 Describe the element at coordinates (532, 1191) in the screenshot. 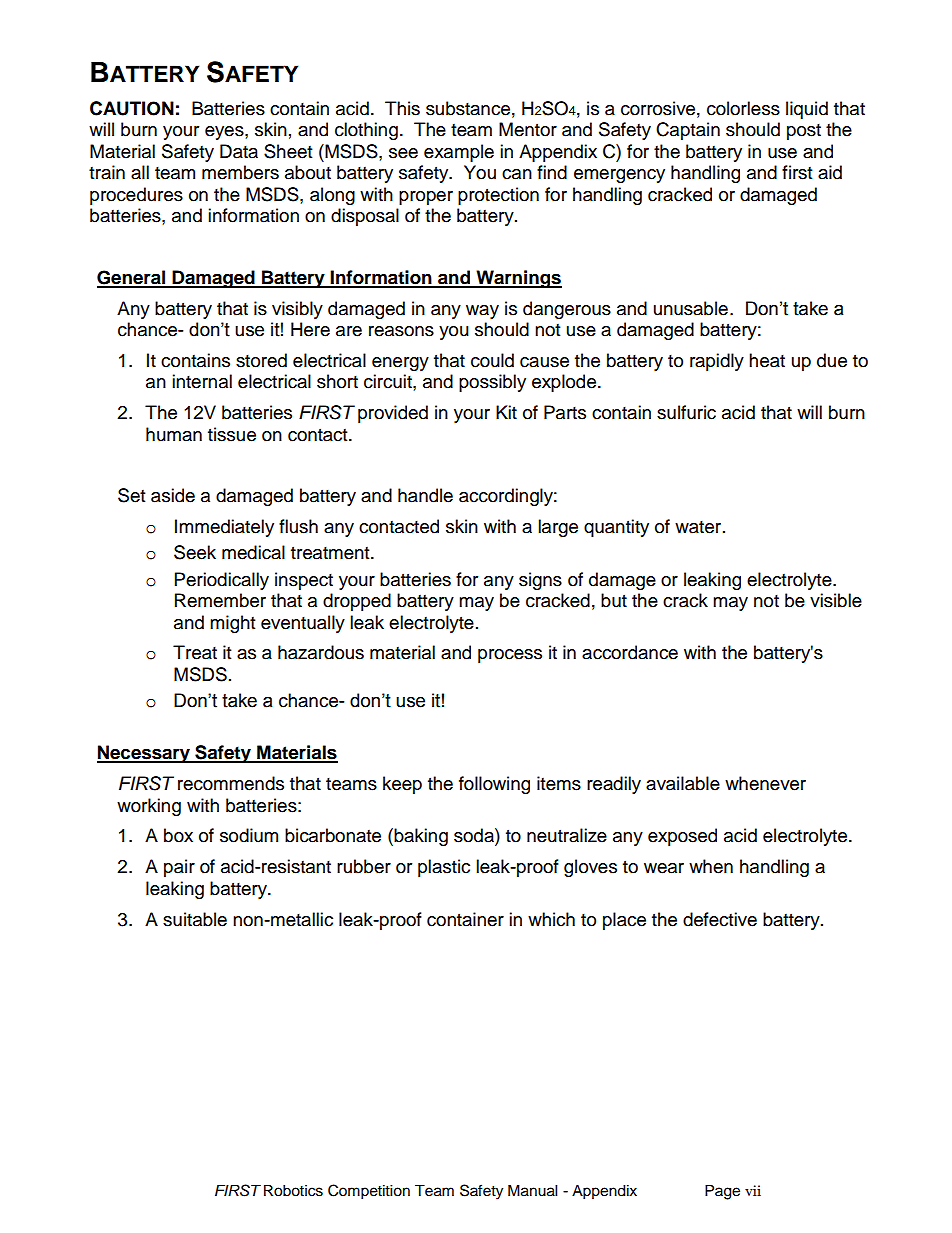

I see `Manual` at that location.
